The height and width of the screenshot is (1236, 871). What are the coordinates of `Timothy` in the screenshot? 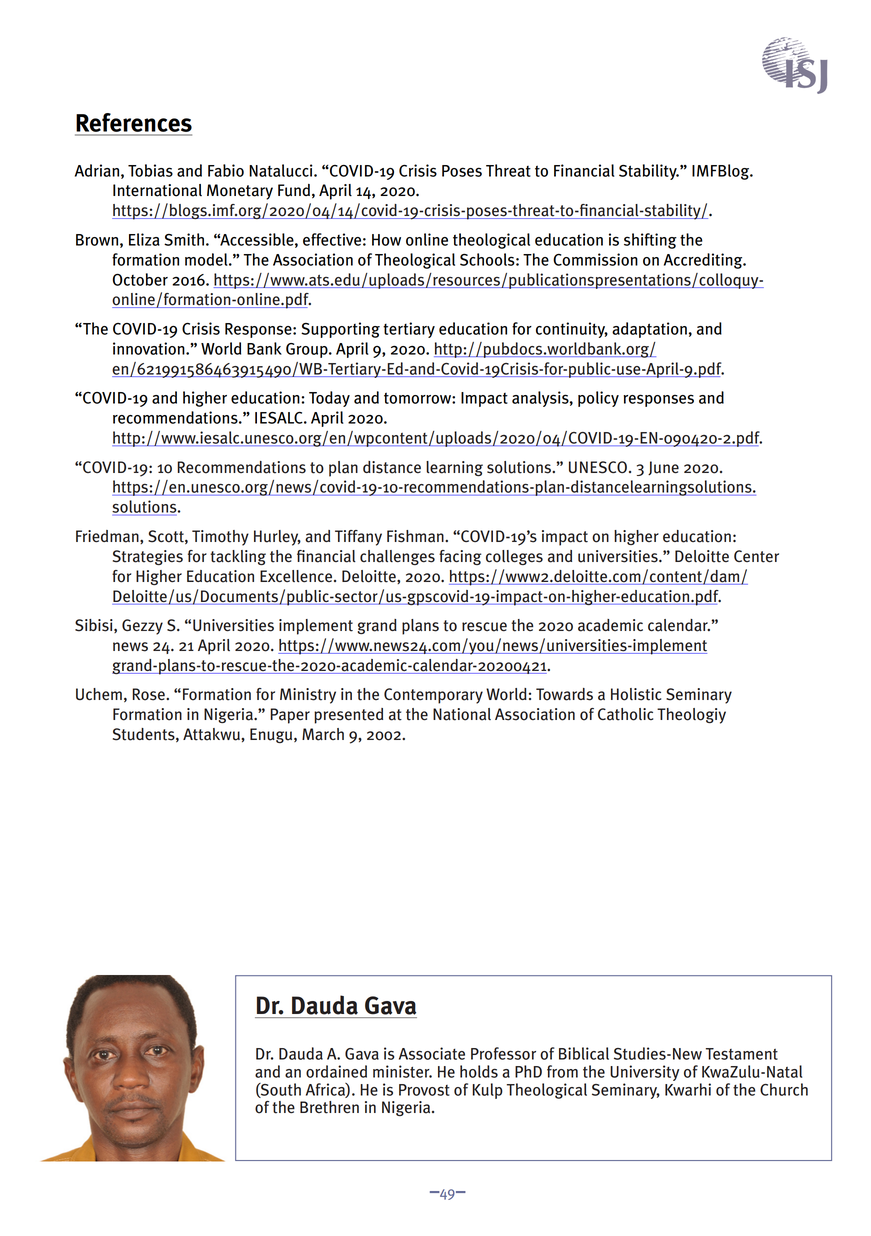 It's located at (220, 538).
